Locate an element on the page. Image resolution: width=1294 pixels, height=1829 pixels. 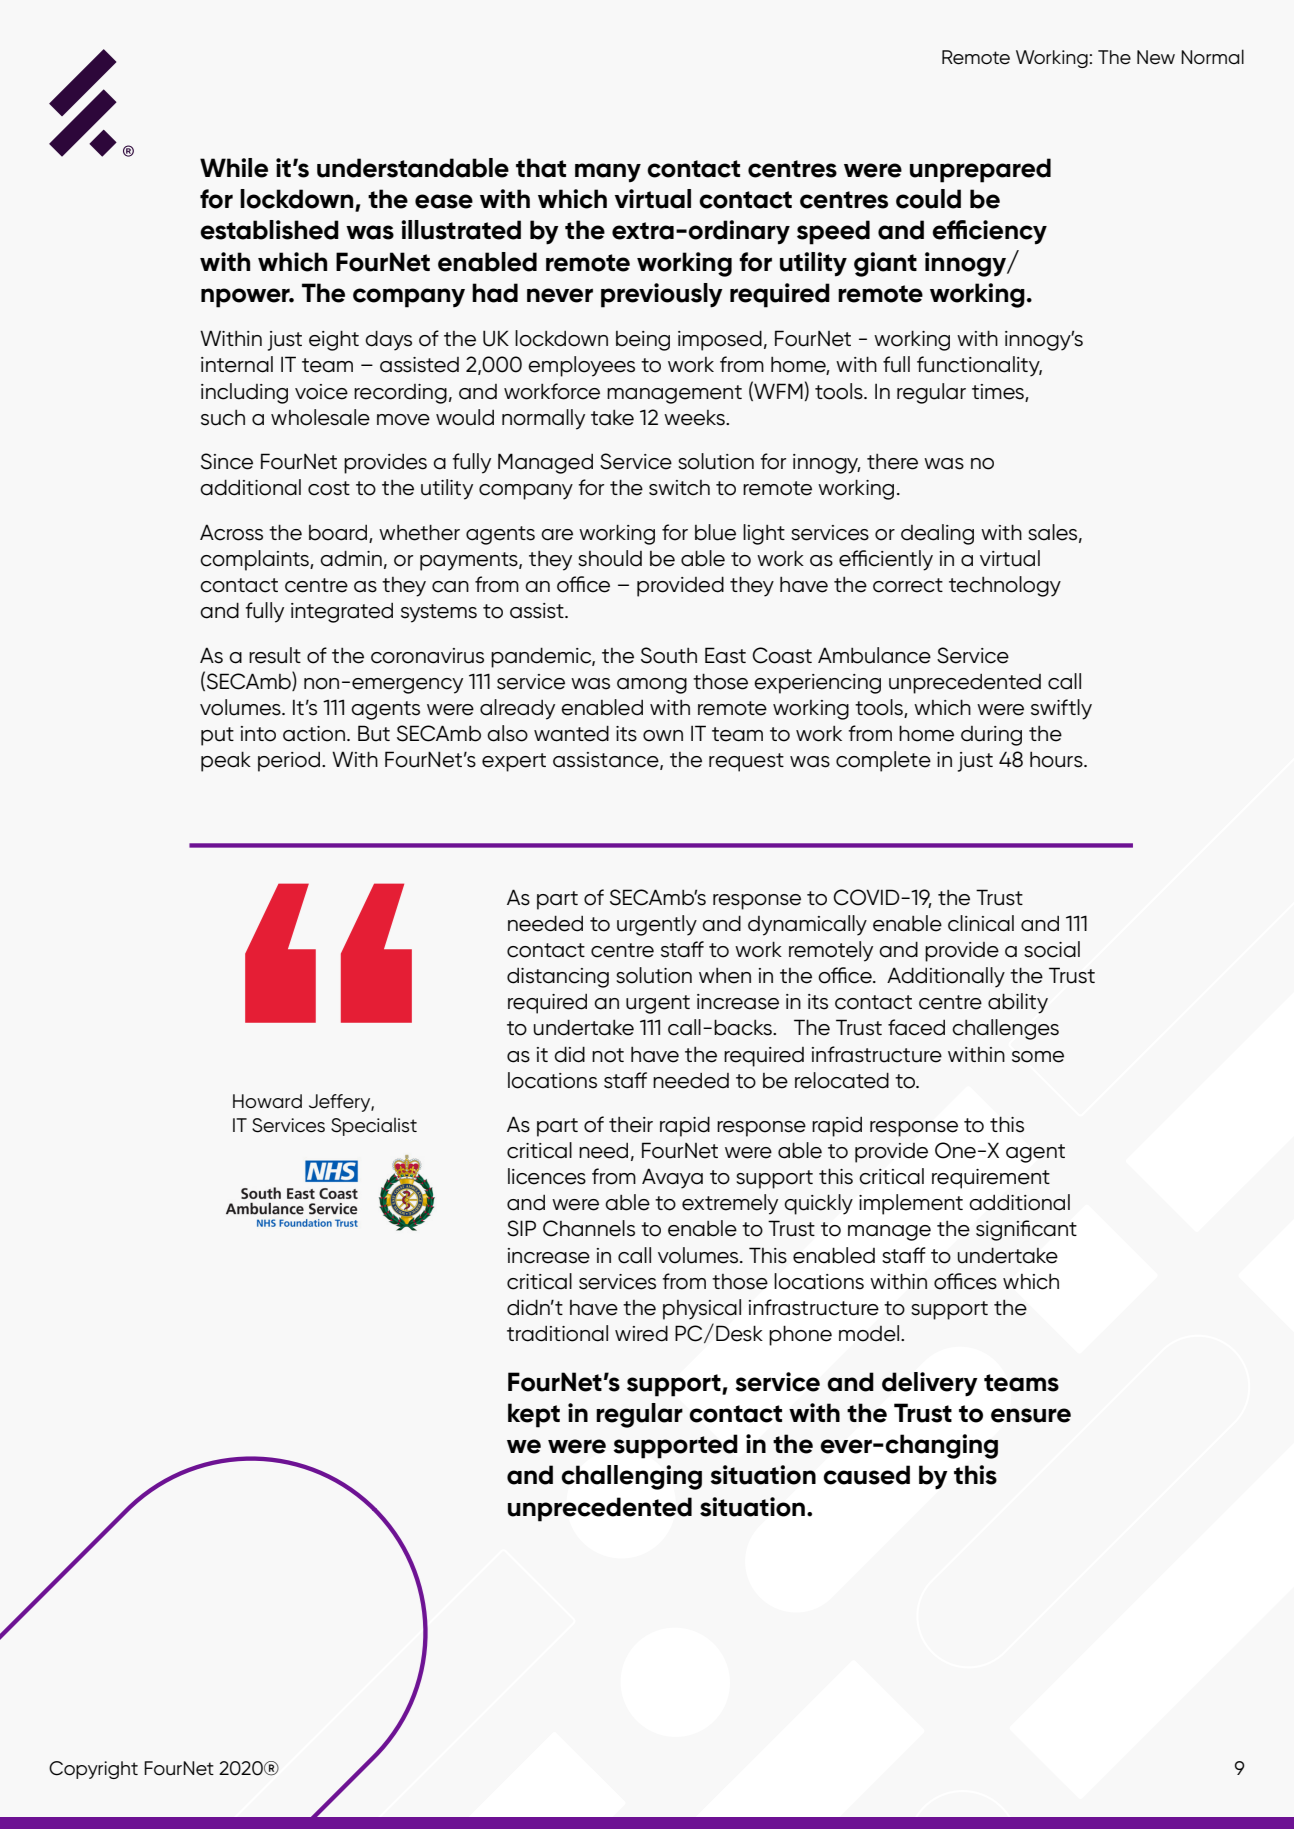
While is located at coordinates (234, 168).
